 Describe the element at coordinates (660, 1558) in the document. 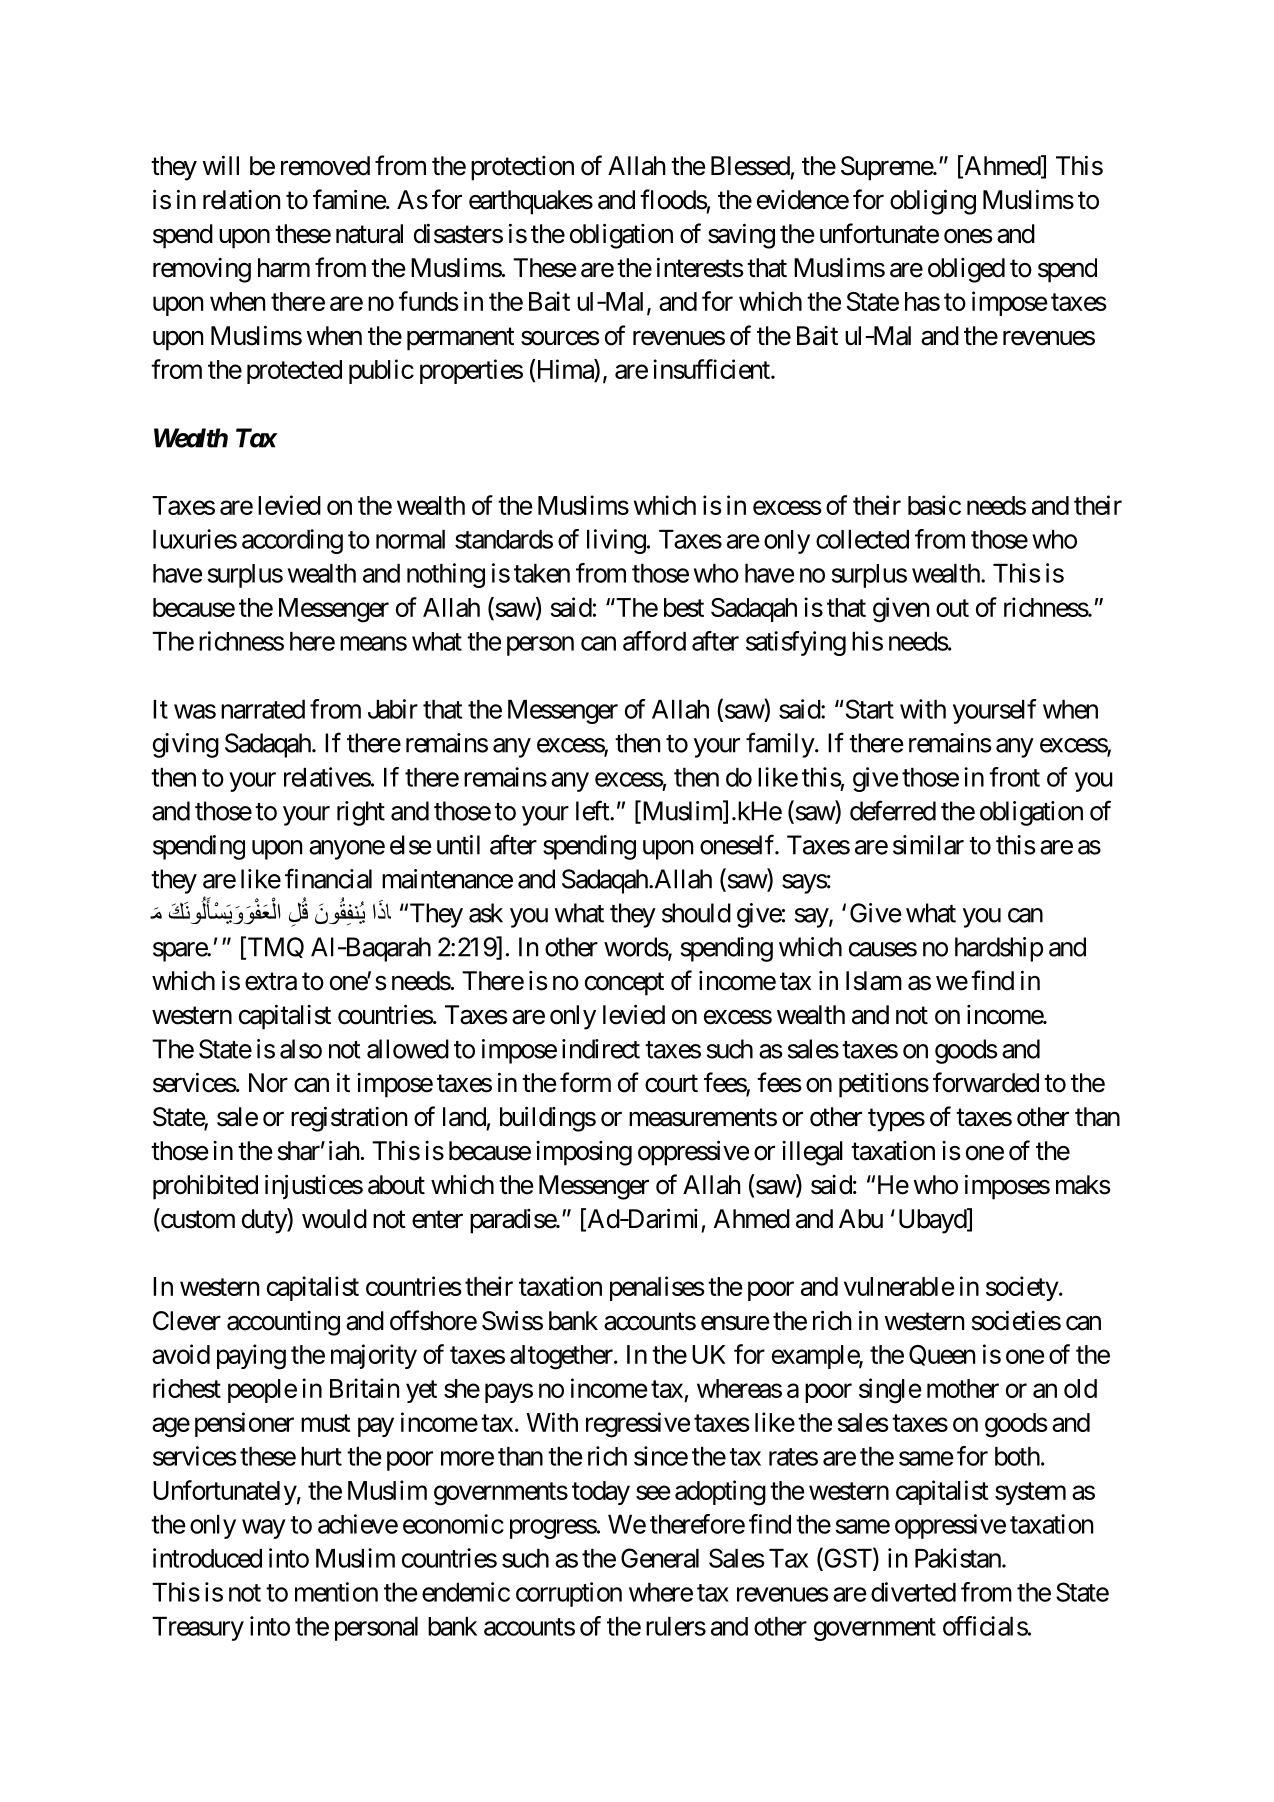

I see `General` at that location.
